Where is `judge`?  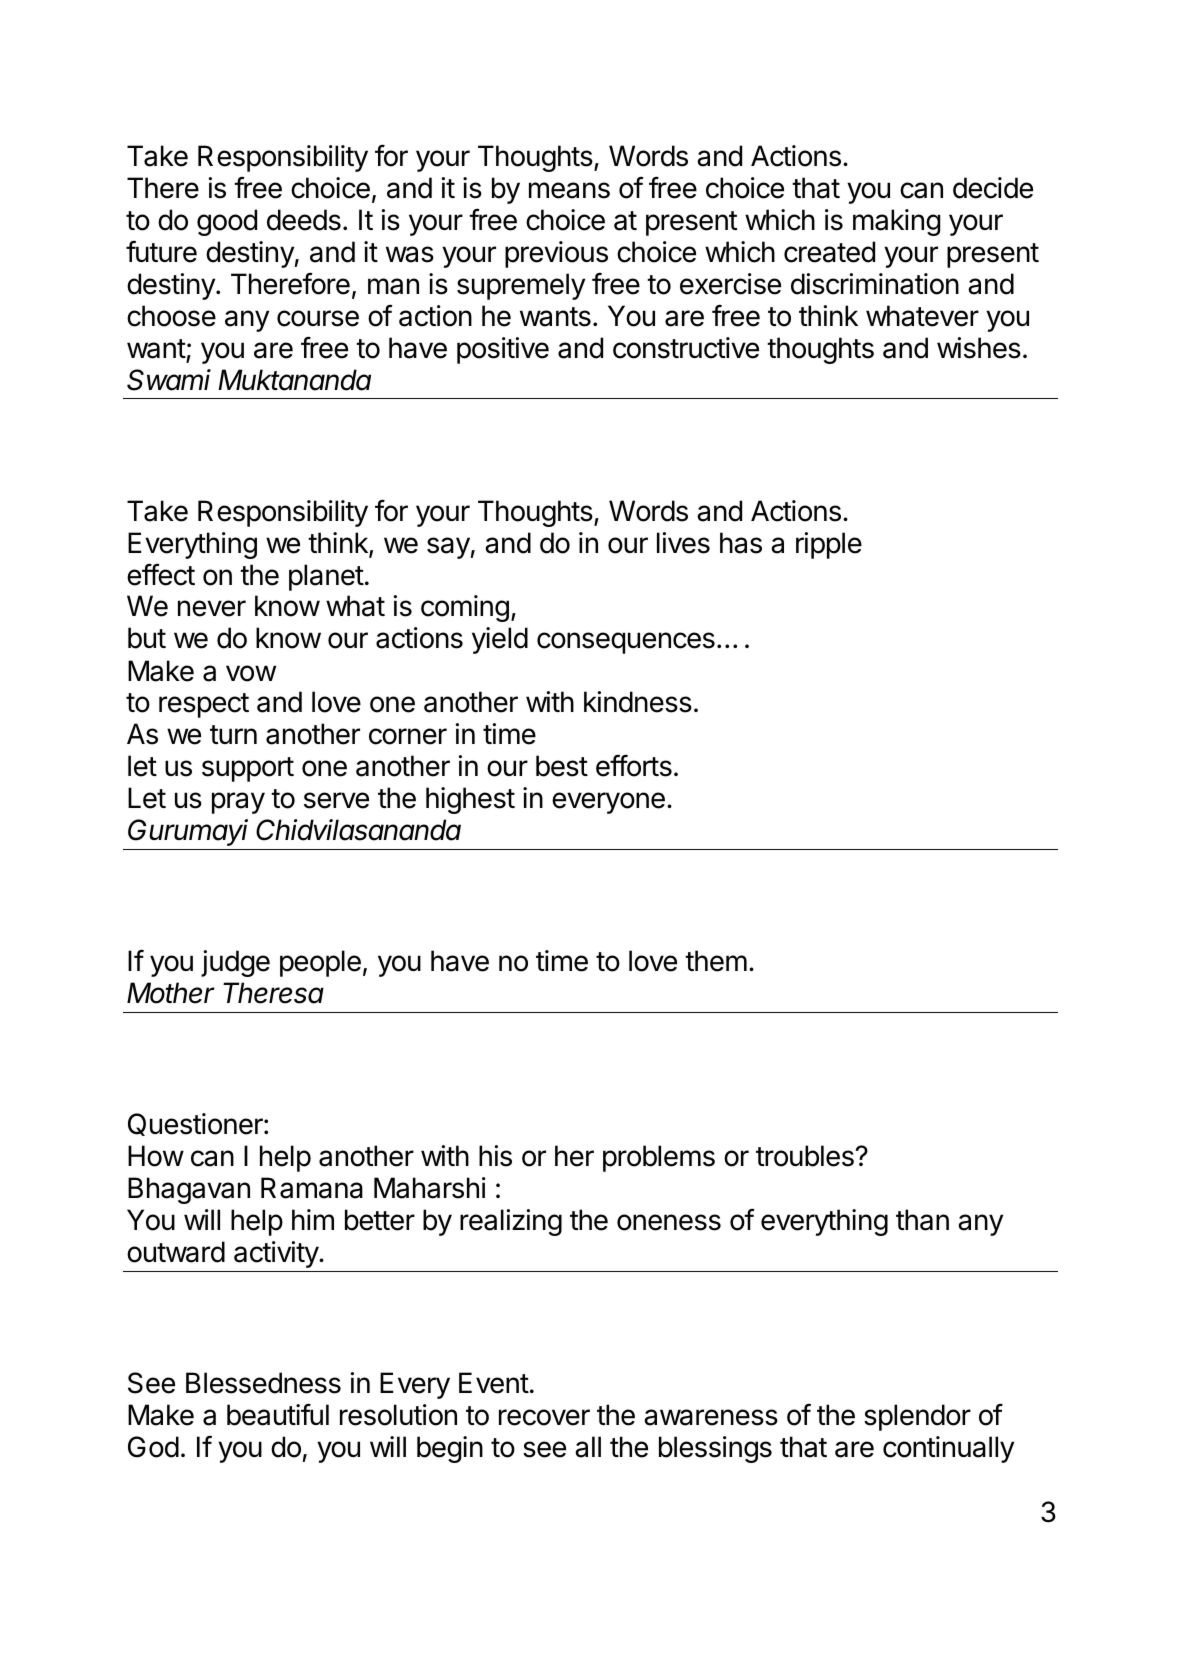 judge is located at coordinates (235, 963).
